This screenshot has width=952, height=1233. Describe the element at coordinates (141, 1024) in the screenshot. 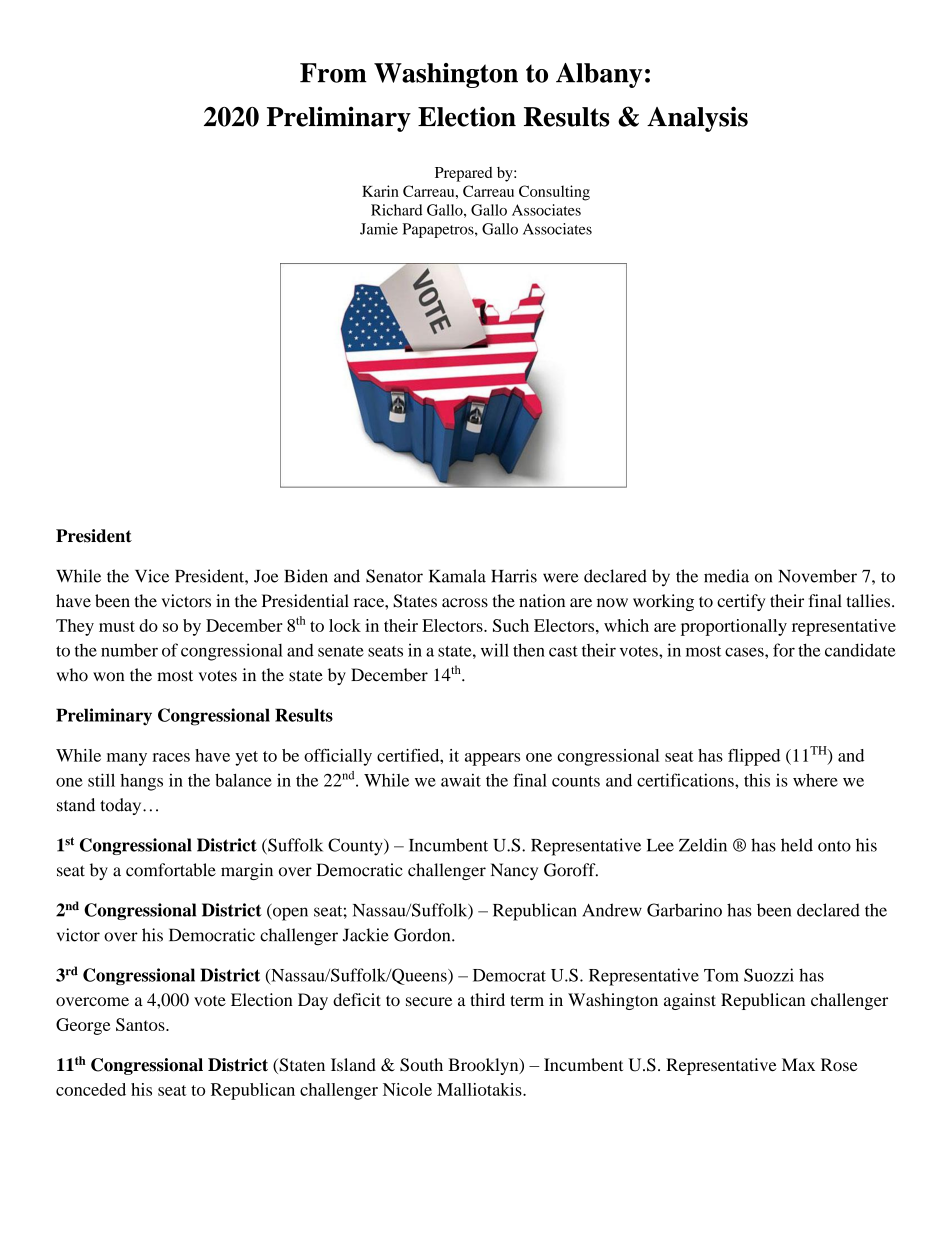

I see `Santos` at that location.
